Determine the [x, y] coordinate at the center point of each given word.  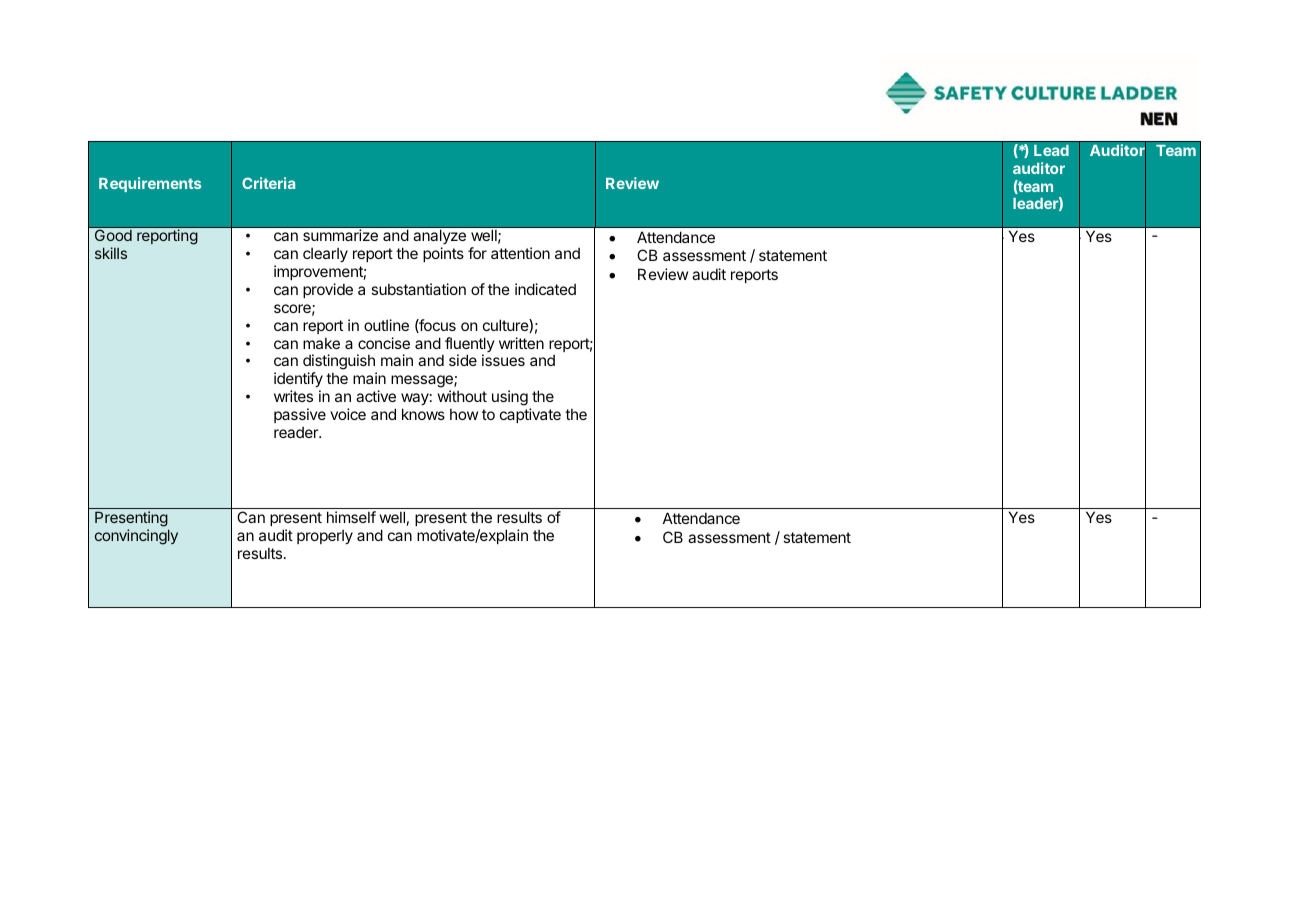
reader [297, 432]
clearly [325, 255]
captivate [530, 415]
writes [293, 396]
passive [300, 415]
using [510, 398]
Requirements [150, 184]
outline [386, 325]
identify [298, 379]
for [477, 253]
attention [520, 253]
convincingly [136, 537]
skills [111, 253]
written [521, 343]
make [321, 343]
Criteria [268, 183]
